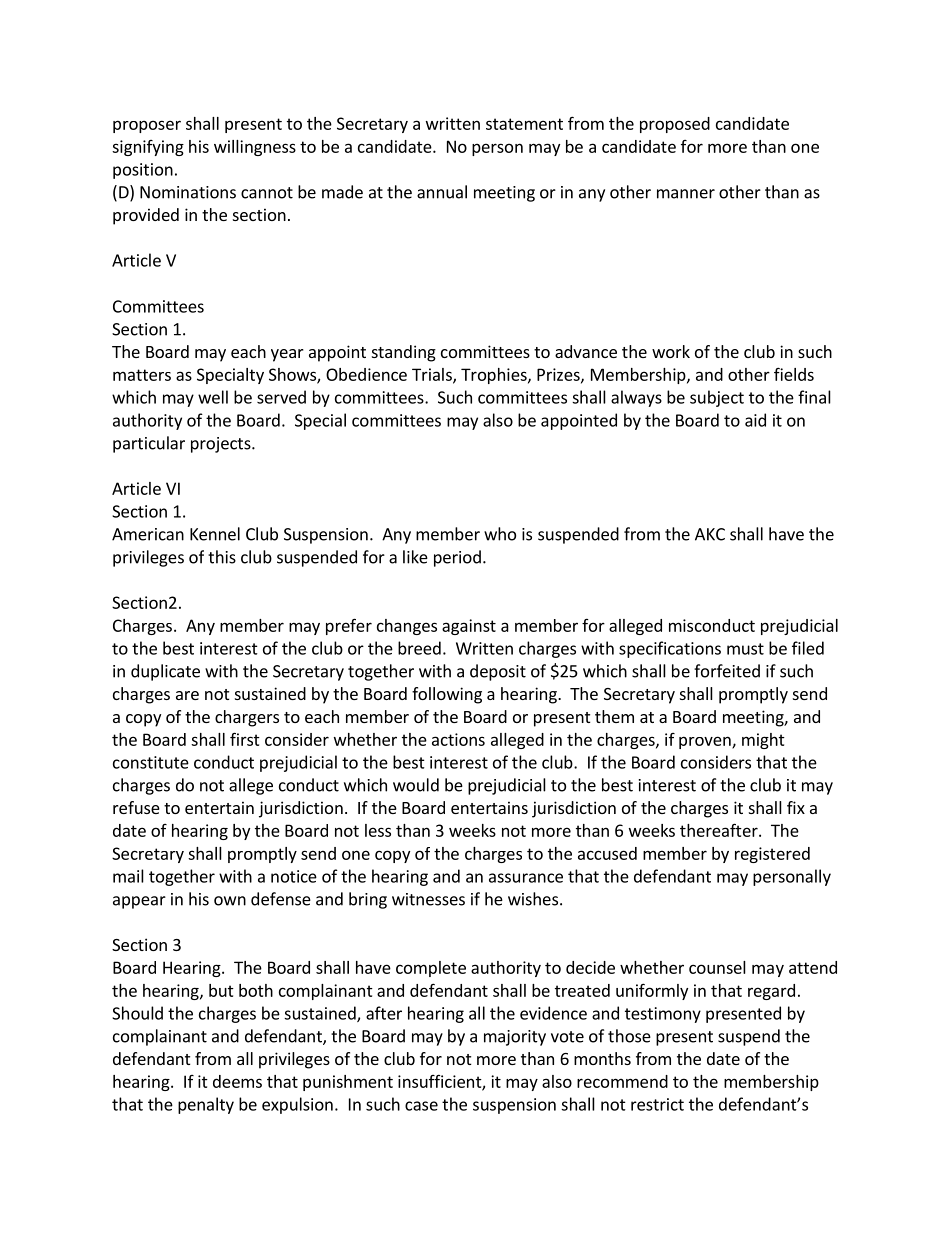 Image resolution: width=952 pixels, height=1233 pixels. What do you see at coordinates (255, 148) in the screenshot?
I see `willingness` at bounding box center [255, 148].
